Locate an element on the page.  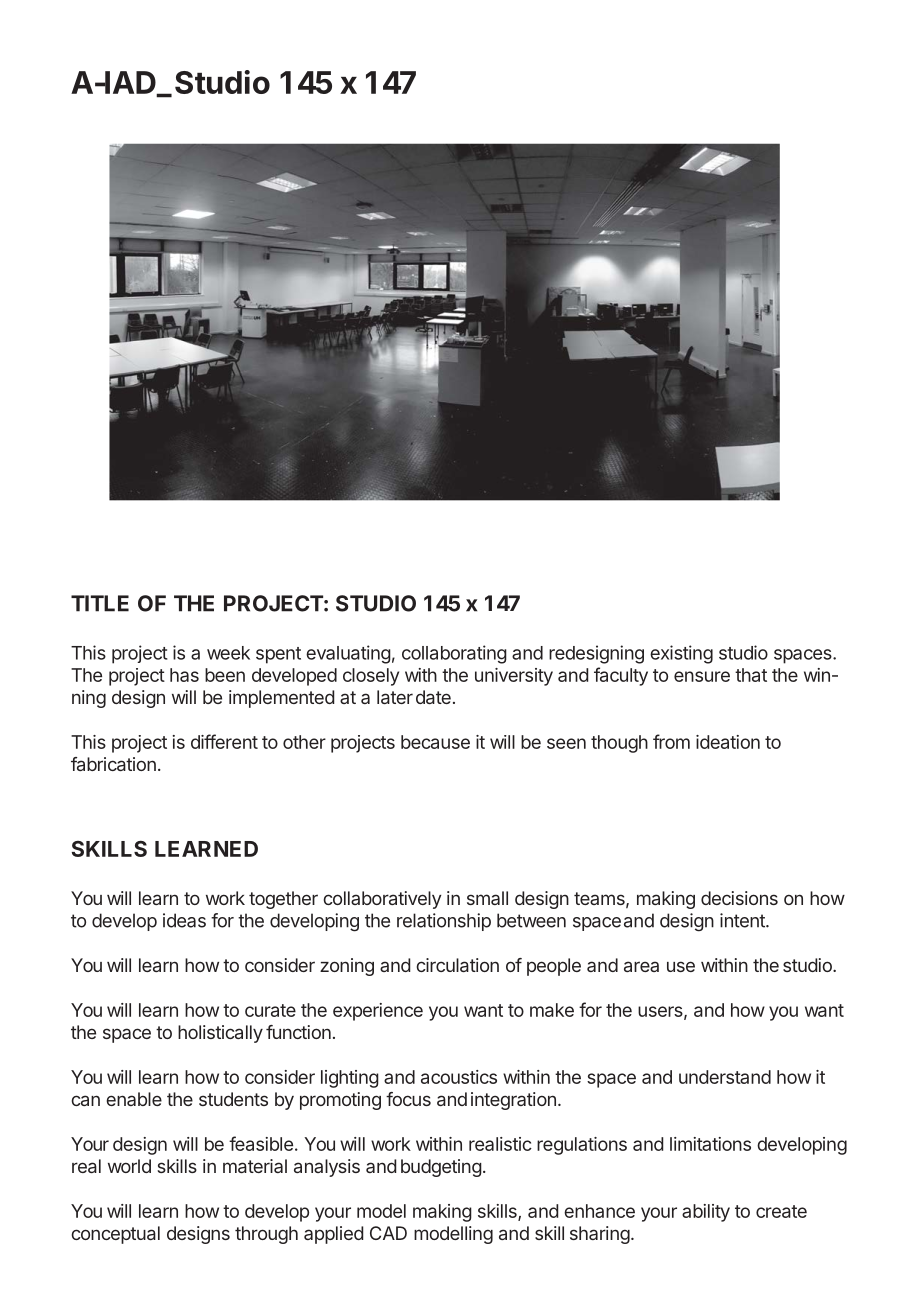
fabrication is located at coordinates (113, 764).
